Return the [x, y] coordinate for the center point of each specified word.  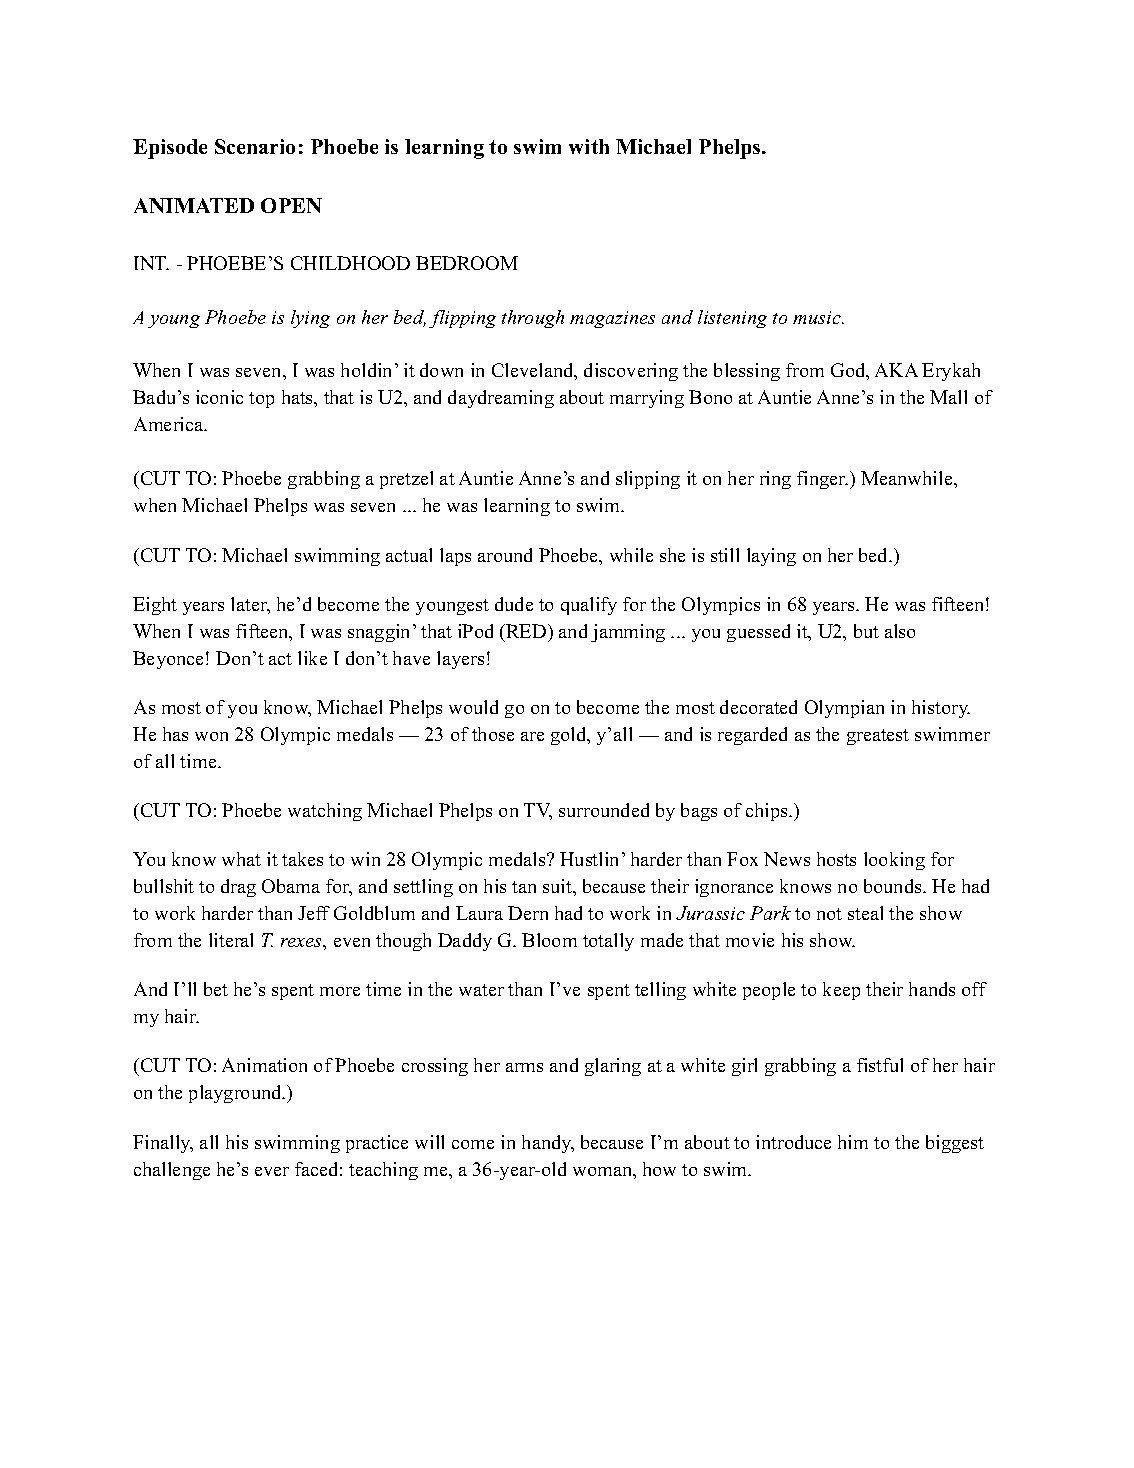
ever [272, 1171]
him [853, 1142]
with [589, 146]
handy [548, 1144]
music [818, 317]
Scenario [255, 146]
